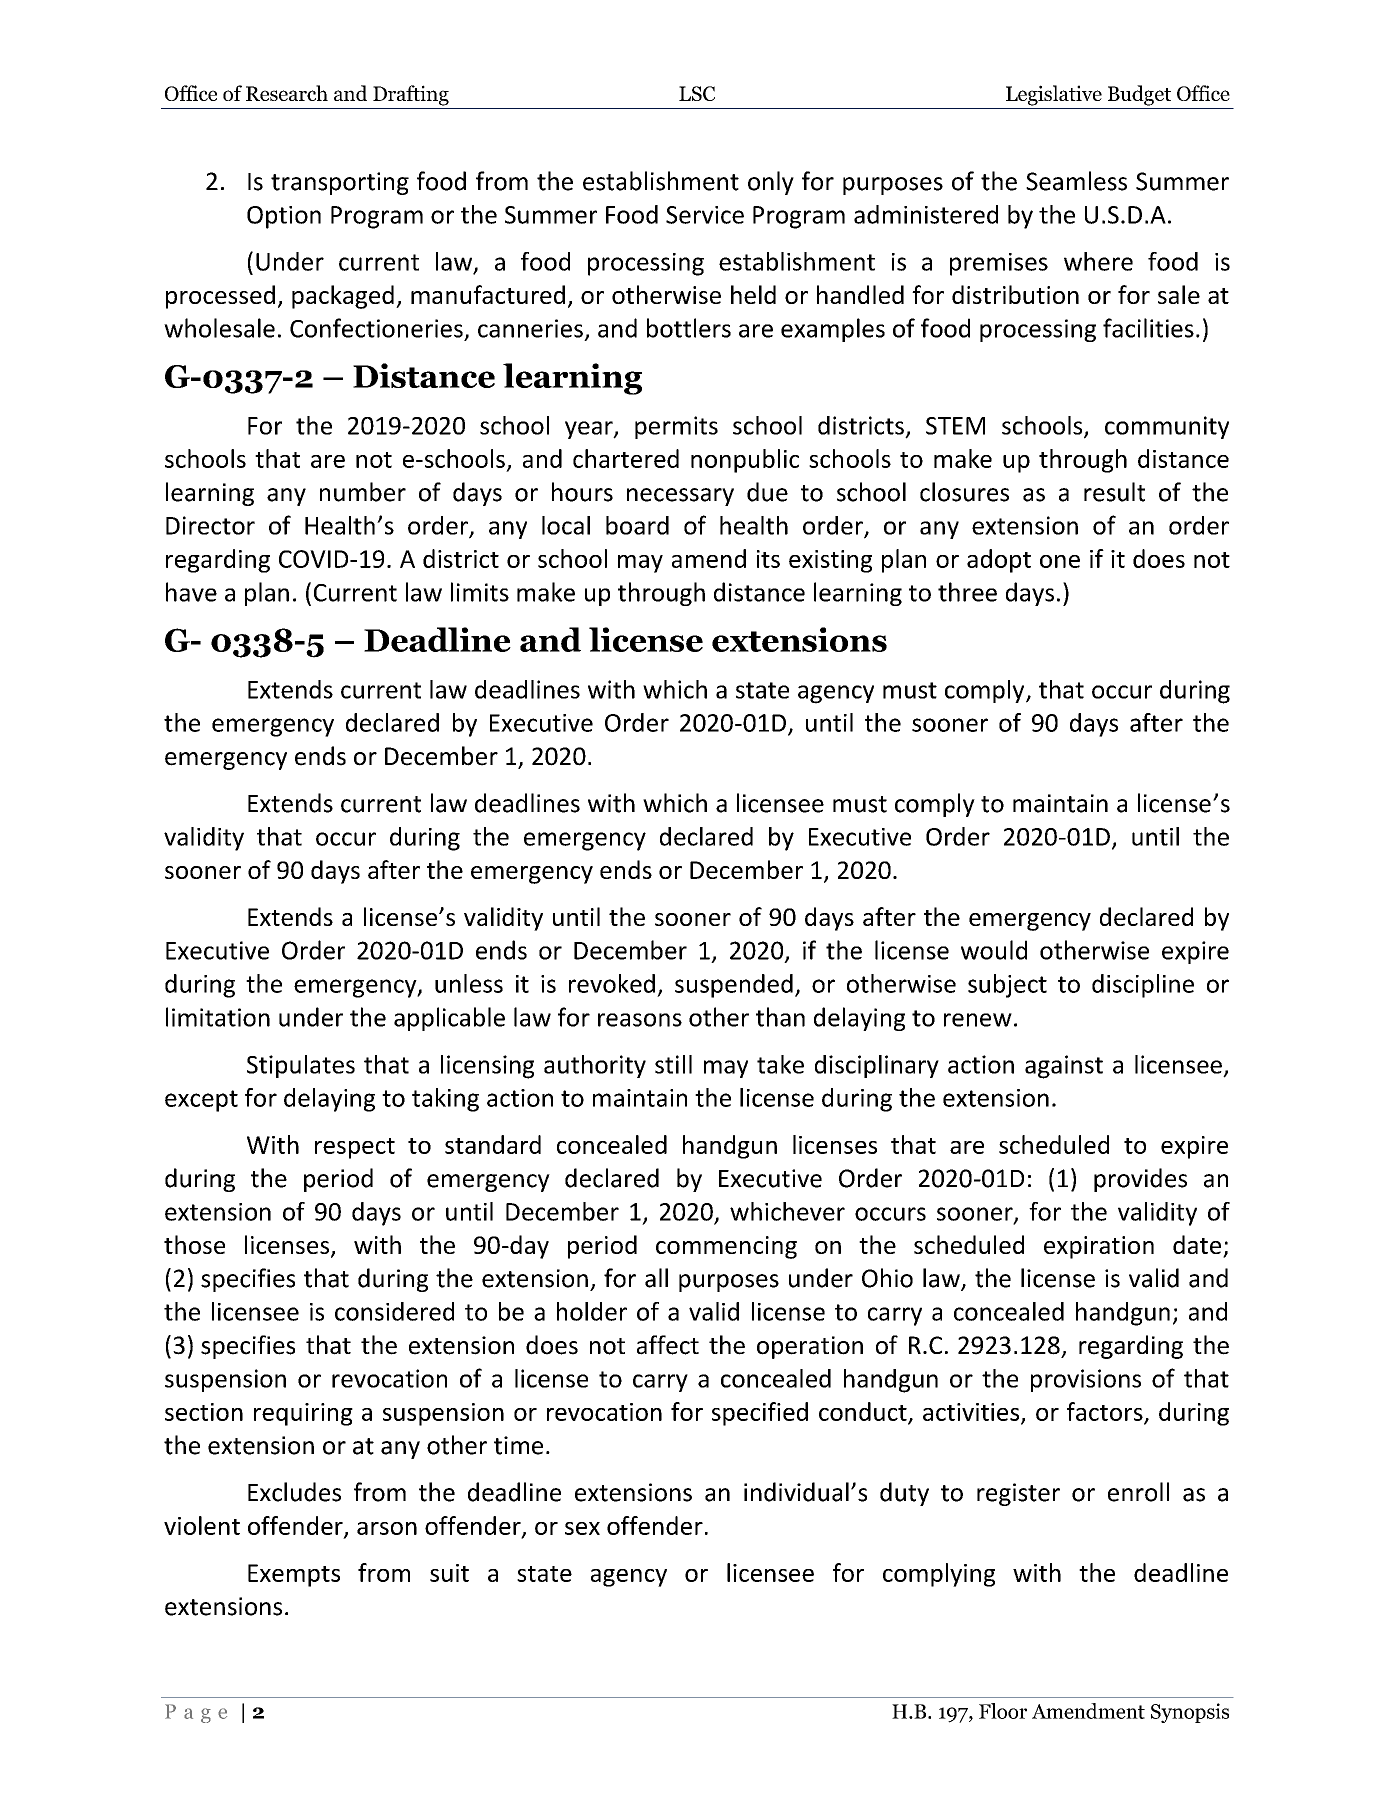 The width and height of the screenshot is (1394, 1805). What do you see at coordinates (967, 592) in the screenshot?
I see `three` at bounding box center [967, 592].
